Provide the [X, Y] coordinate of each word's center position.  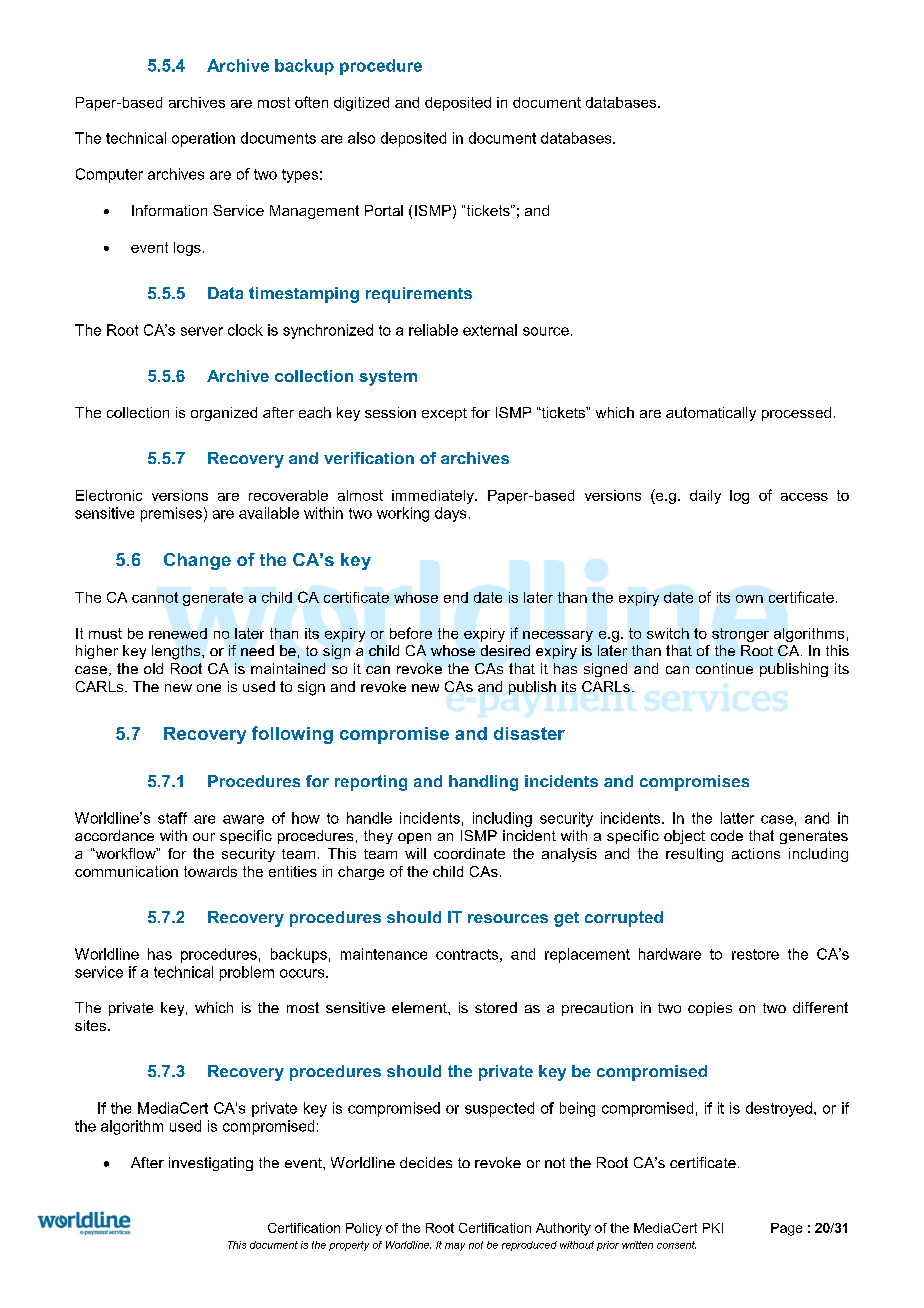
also [361, 138]
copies [710, 1009]
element [420, 1007]
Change [197, 561]
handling [483, 783]
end [456, 597]
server [202, 331]
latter [737, 818]
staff [172, 818]
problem [247, 973]
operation [203, 139]
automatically [711, 414]
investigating [211, 1164]
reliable [433, 330]
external [490, 330]
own [749, 599]
